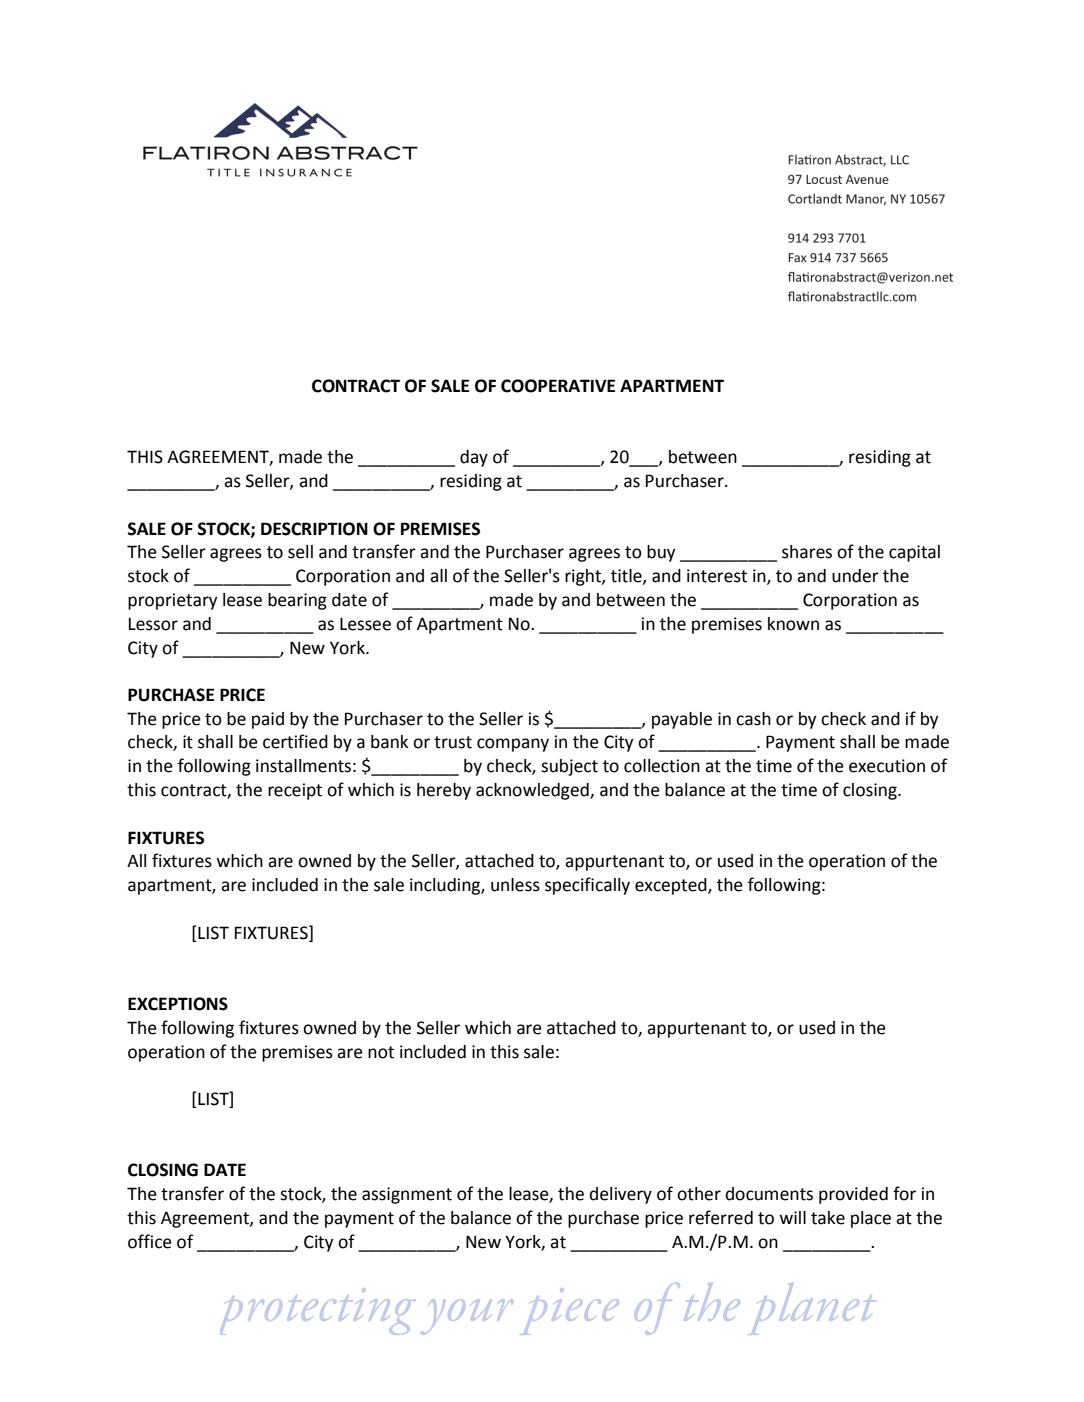 Image resolution: width=1084 pixels, height=1402 pixels. I want to click on COOPERATIVE, so click(558, 386).
